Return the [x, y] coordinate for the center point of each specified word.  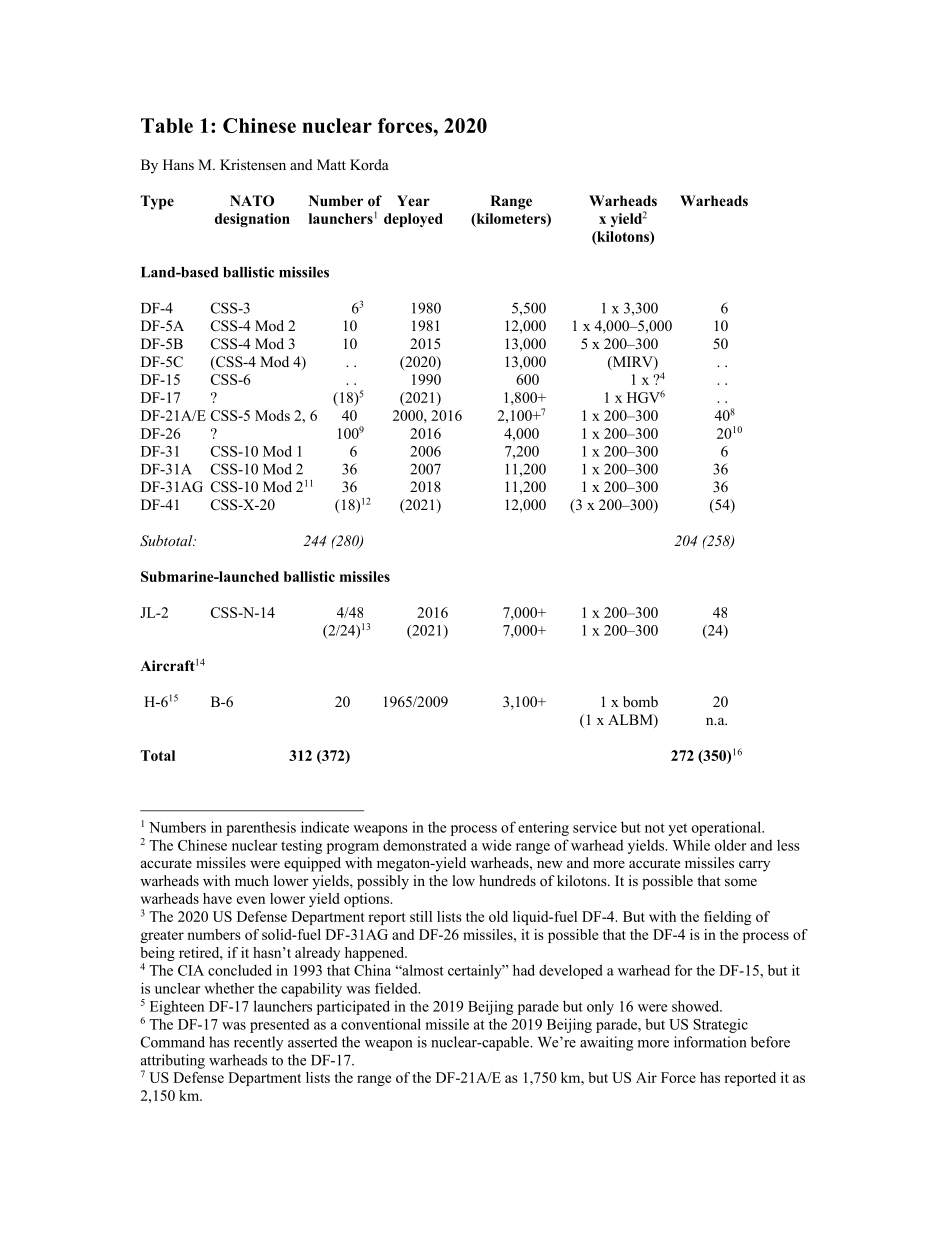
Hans [178, 164]
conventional [381, 1024]
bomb [640, 701]
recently [258, 1043]
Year [413, 200]
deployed [413, 220]
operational [727, 828]
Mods [272, 415]
